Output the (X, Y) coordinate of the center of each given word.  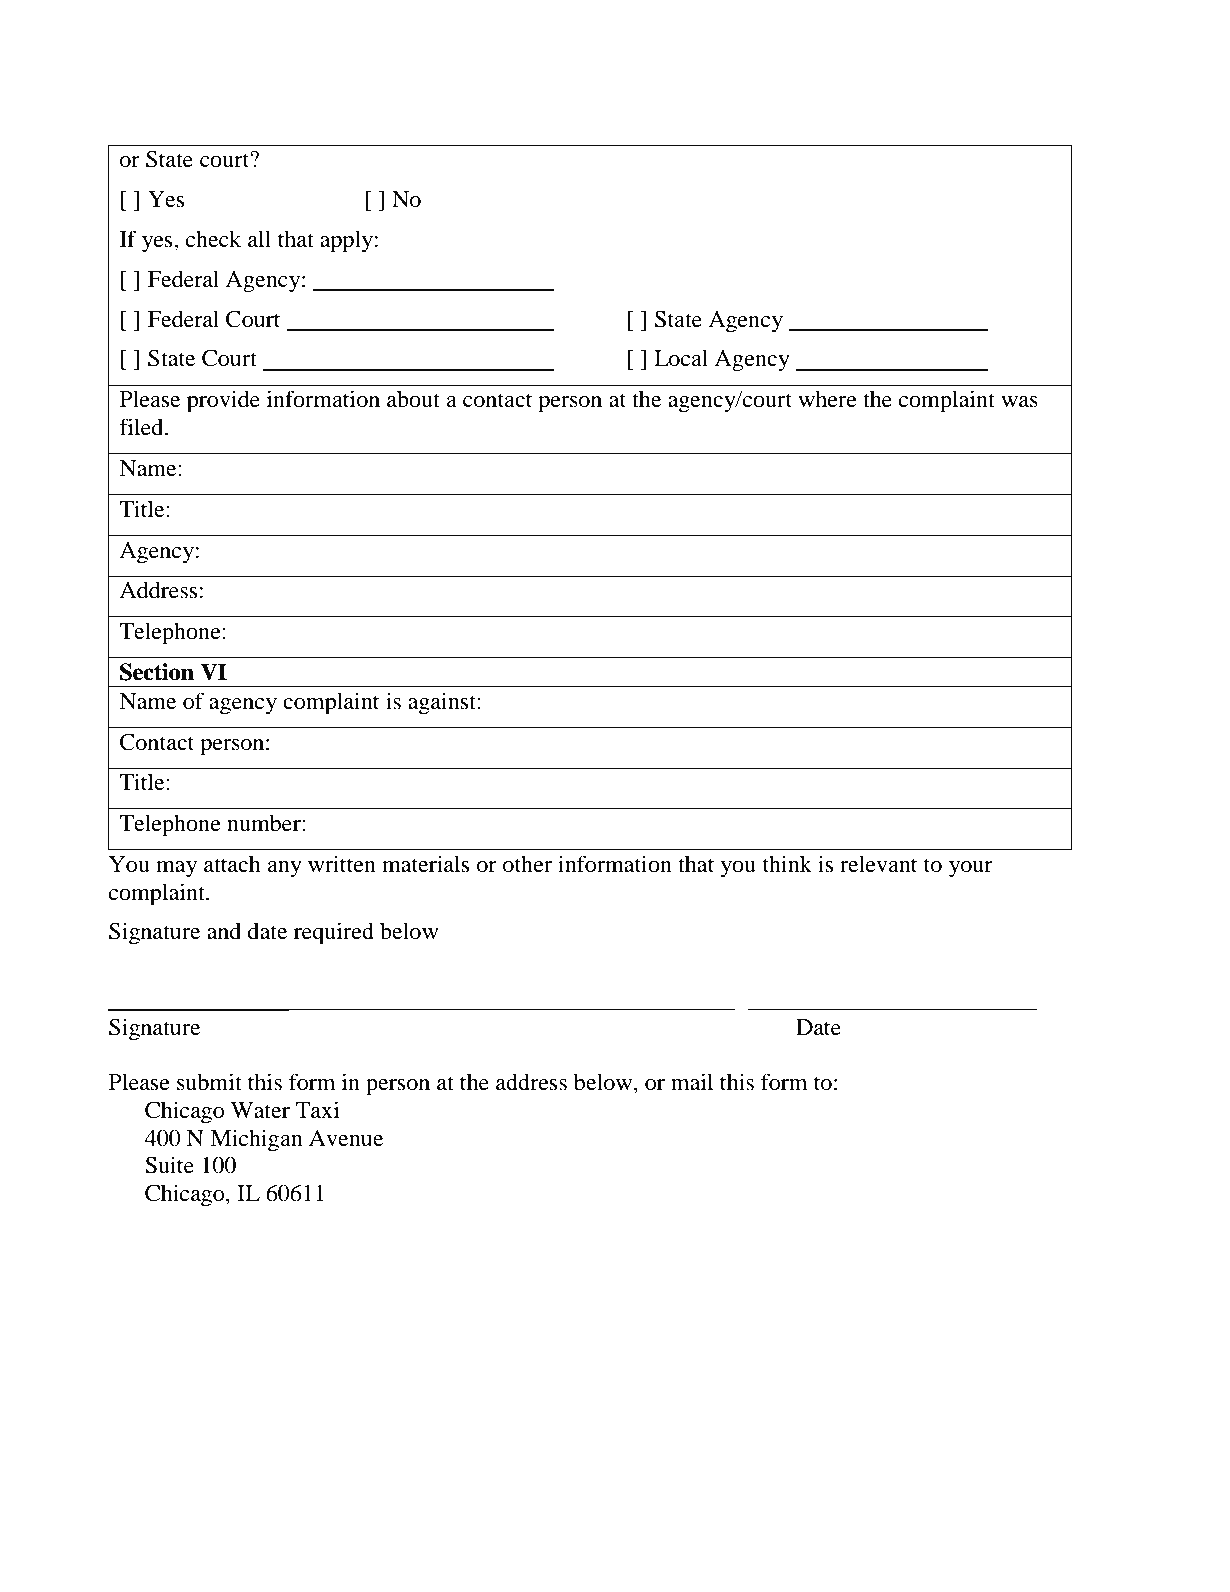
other (527, 864)
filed (142, 427)
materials (425, 864)
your (971, 869)
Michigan (256, 1140)
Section (157, 672)
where (827, 399)
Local (681, 358)
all (259, 238)
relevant (879, 864)
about (413, 399)
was (1019, 402)
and (224, 931)
